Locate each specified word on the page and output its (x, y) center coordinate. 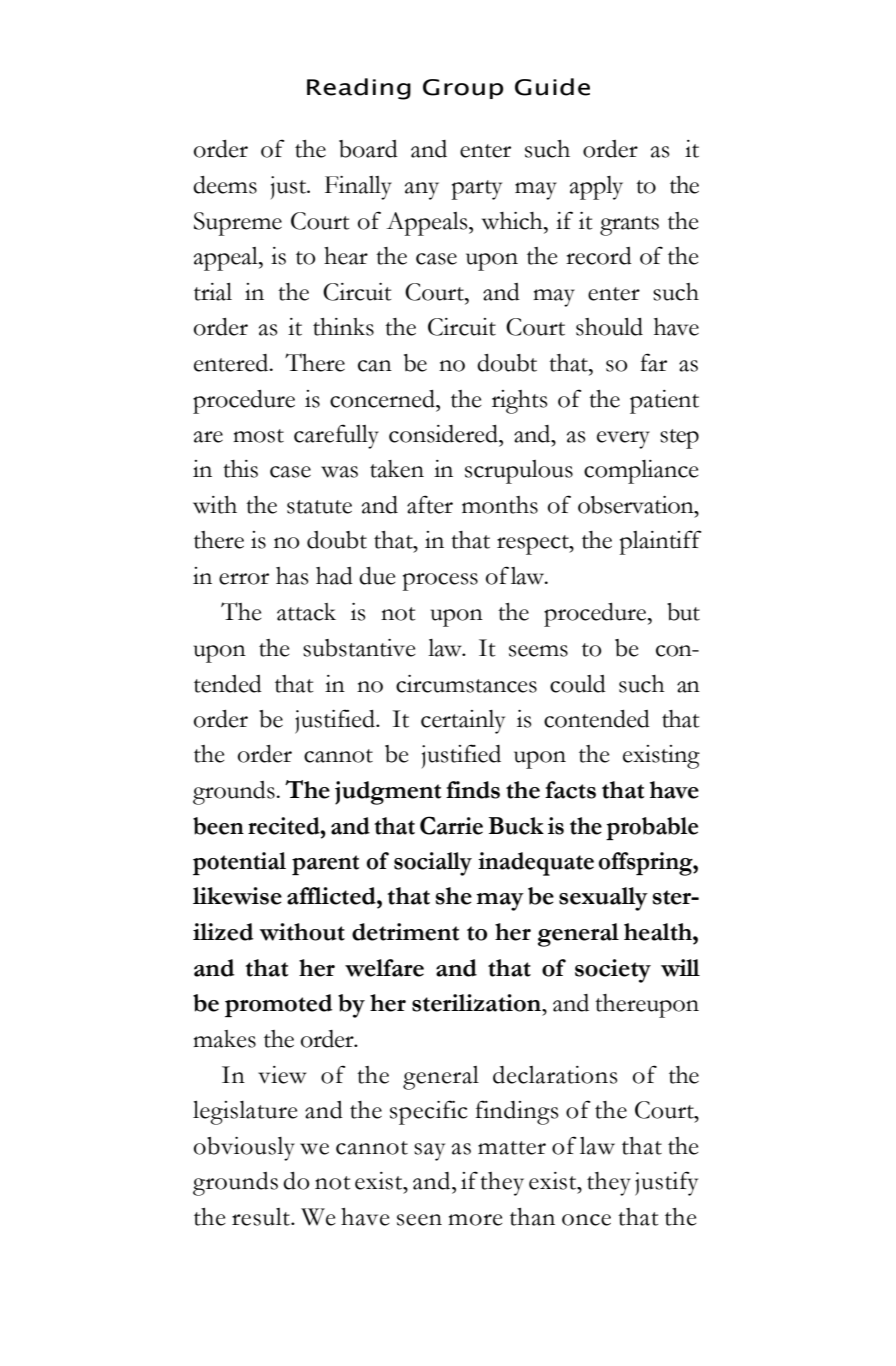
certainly (463, 722)
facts (570, 790)
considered (444, 434)
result (262, 1217)
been (218, 826)
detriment (405, 932)
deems (225, 185)
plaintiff (661, 542)
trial (213, 292)
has (292, 576)
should (609, 327)
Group (463, 89)
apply (596, 188)
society (613, 971)
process (440, 582)
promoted (278, 1005)
